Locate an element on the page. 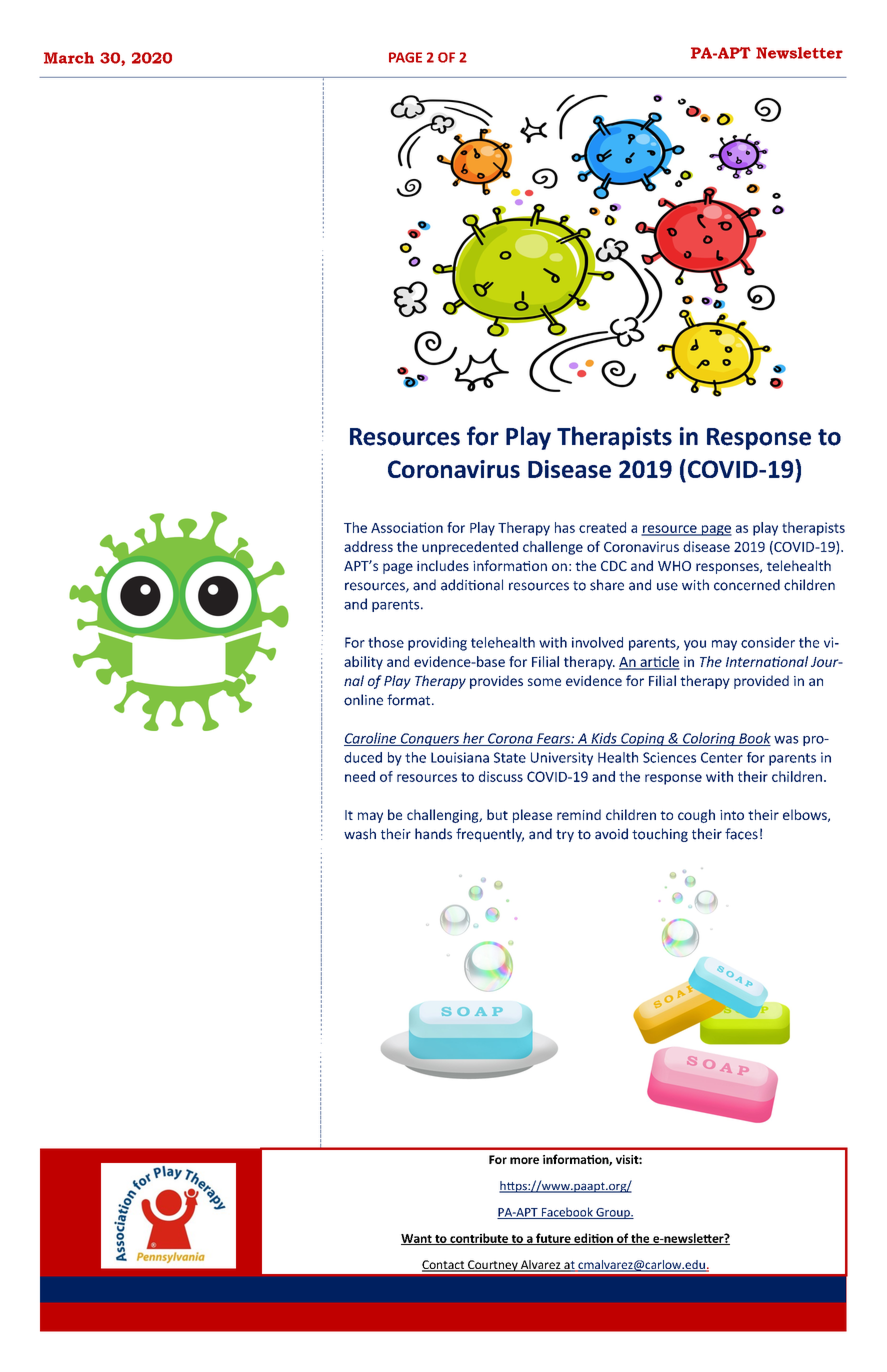 The image size is (887, 1372). created is located at coordinates (602, 527).
